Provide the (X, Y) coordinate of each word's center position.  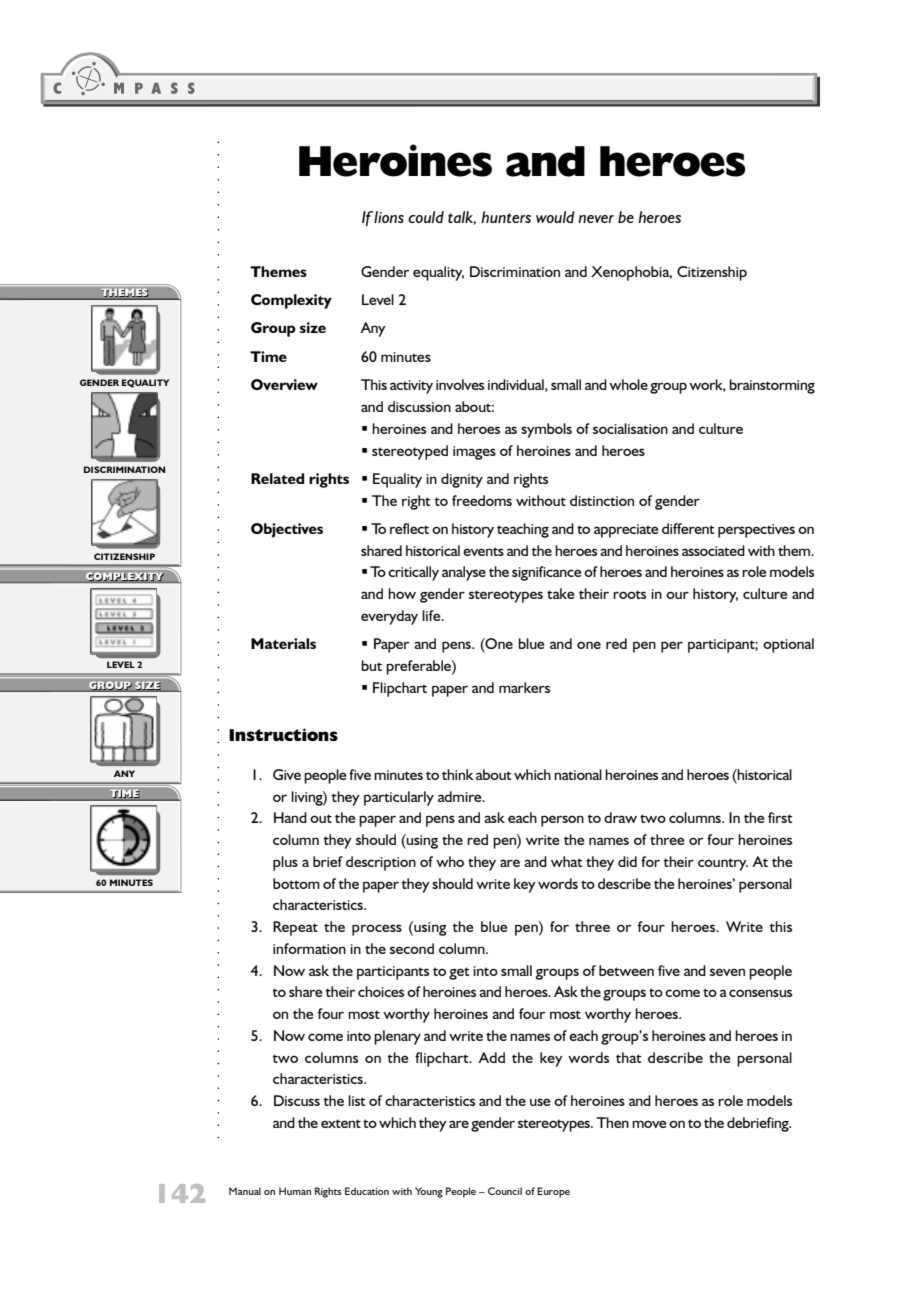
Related (277, 478)
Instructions (283, 734)
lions (389, 217)
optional (788, 645)
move (649, 1124)
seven (727, 972)
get (459, 973)
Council (505, 1191)
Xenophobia (631, 273)
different (688, 528)
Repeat (295, 928)
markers (524, 687)
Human (295, 1191)
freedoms (482, 500)
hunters (506, 217)
